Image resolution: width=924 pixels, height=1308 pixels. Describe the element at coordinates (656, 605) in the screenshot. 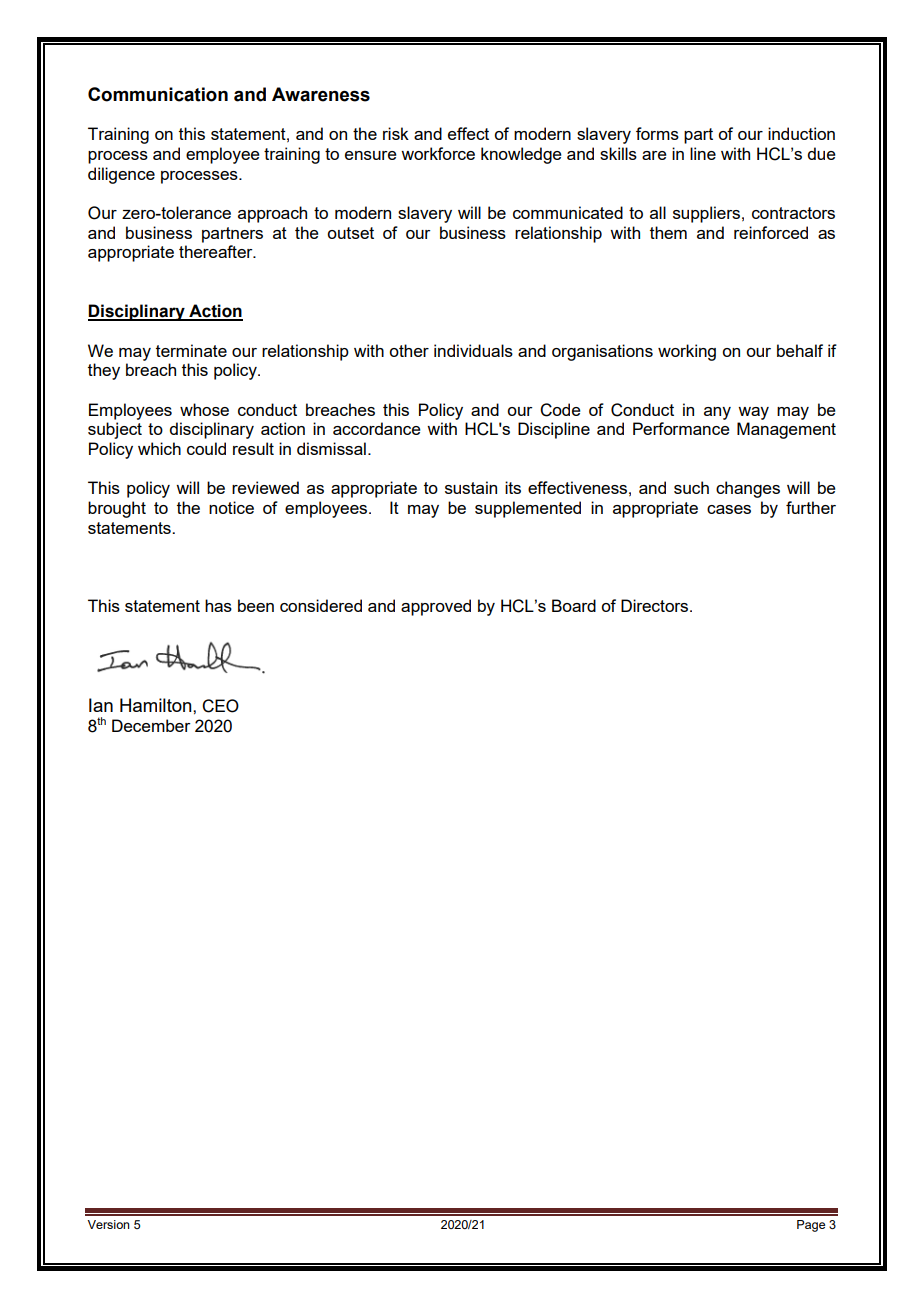

I see `Directors` at that location.
